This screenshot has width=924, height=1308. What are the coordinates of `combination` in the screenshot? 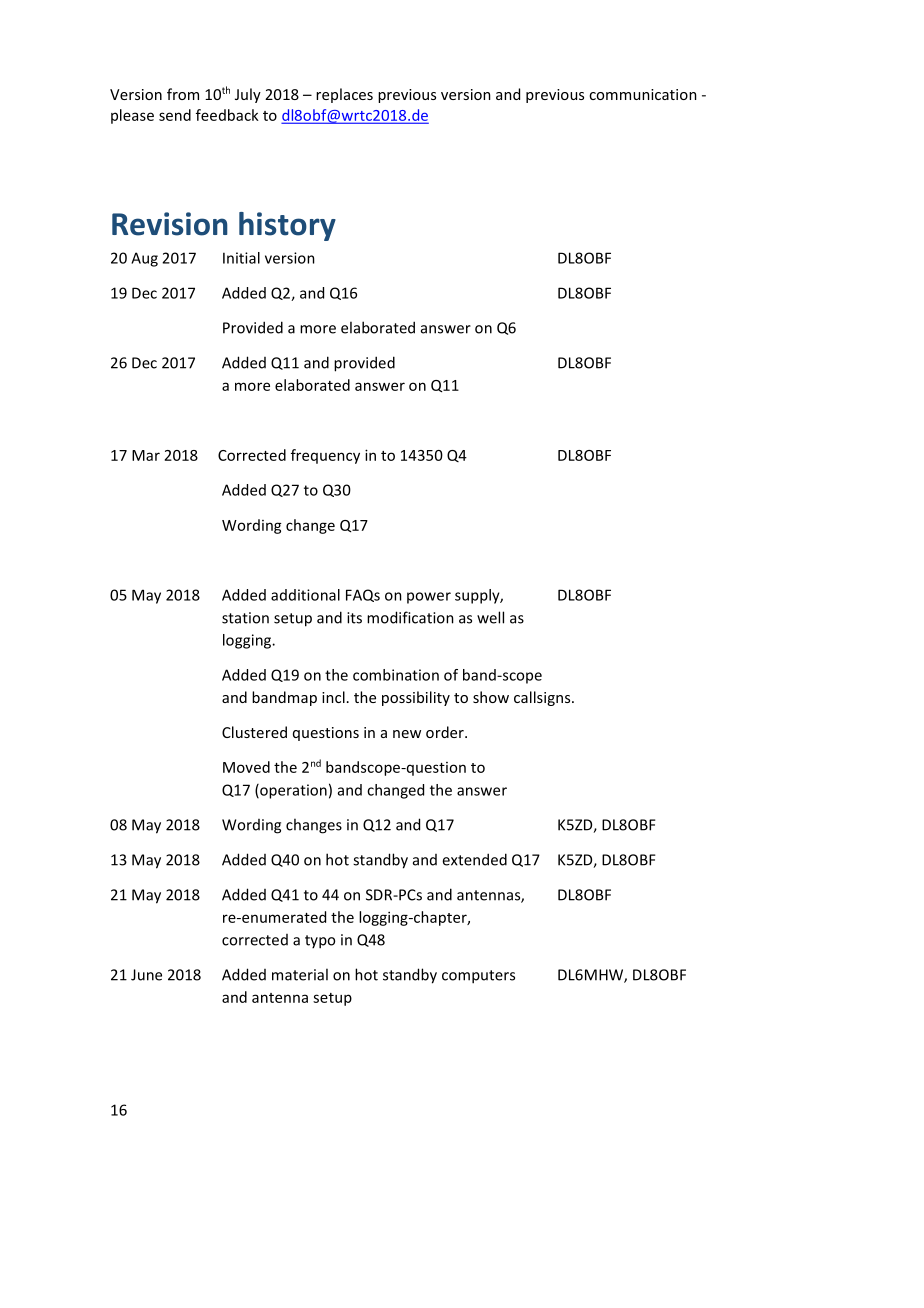 It's located at (396, 675).
